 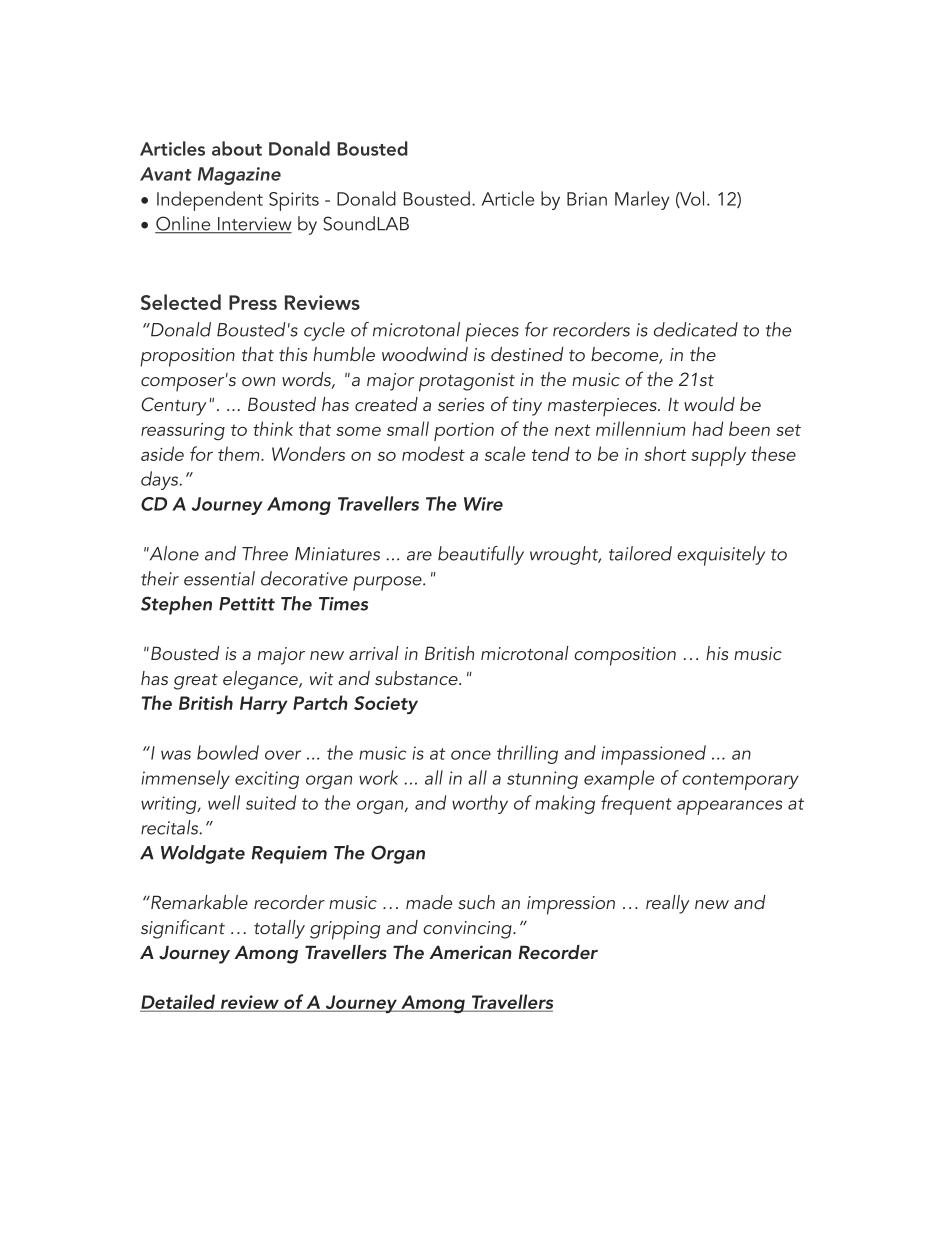 What do you see at coordinates (258, 381) in the screenshot?
I see `own` at bounding box center [258, 381].
